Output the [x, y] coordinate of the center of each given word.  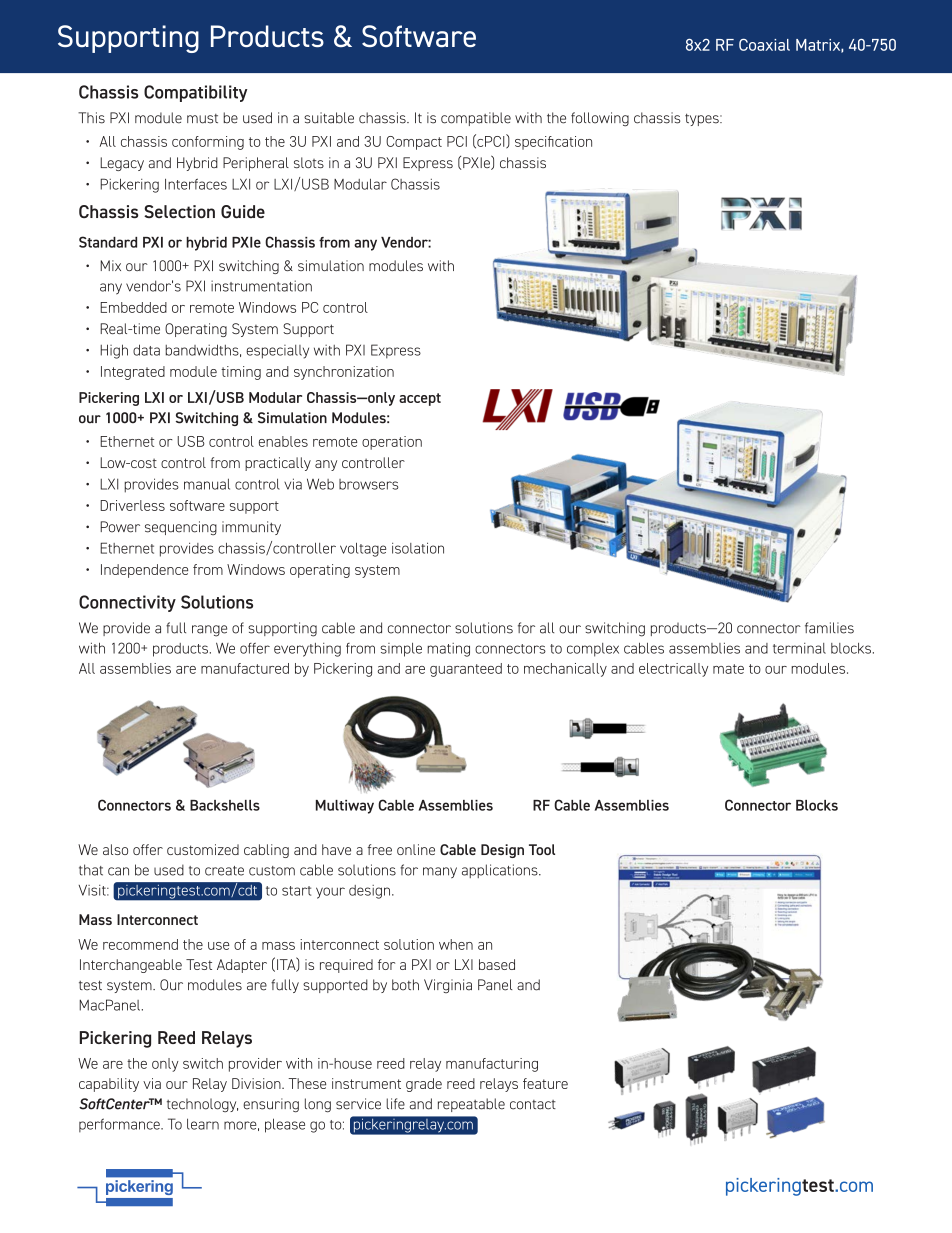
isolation [418, 548]
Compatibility [195, 93]
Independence [144, 571]
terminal [799, 648]
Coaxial [764, 45]
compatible [476, 119]
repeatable [471, 1105]
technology [202, 1105]
